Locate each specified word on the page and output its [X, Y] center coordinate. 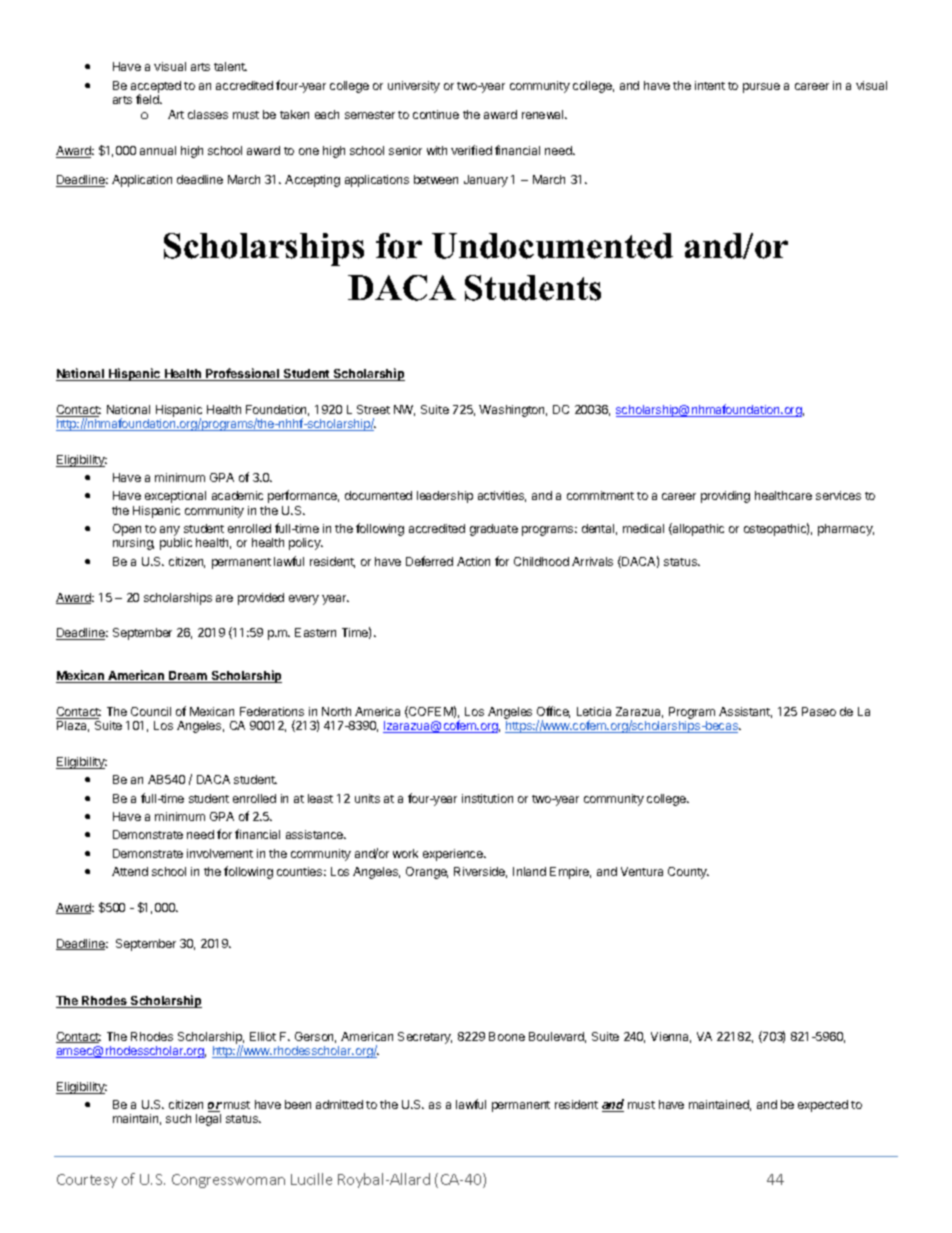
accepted [156, 88]
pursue [761, 88]
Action [473, 561]
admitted [339, 1104]
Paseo [819, 711]
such [178, 1118]
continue [436, 114]
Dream [188, 677]
